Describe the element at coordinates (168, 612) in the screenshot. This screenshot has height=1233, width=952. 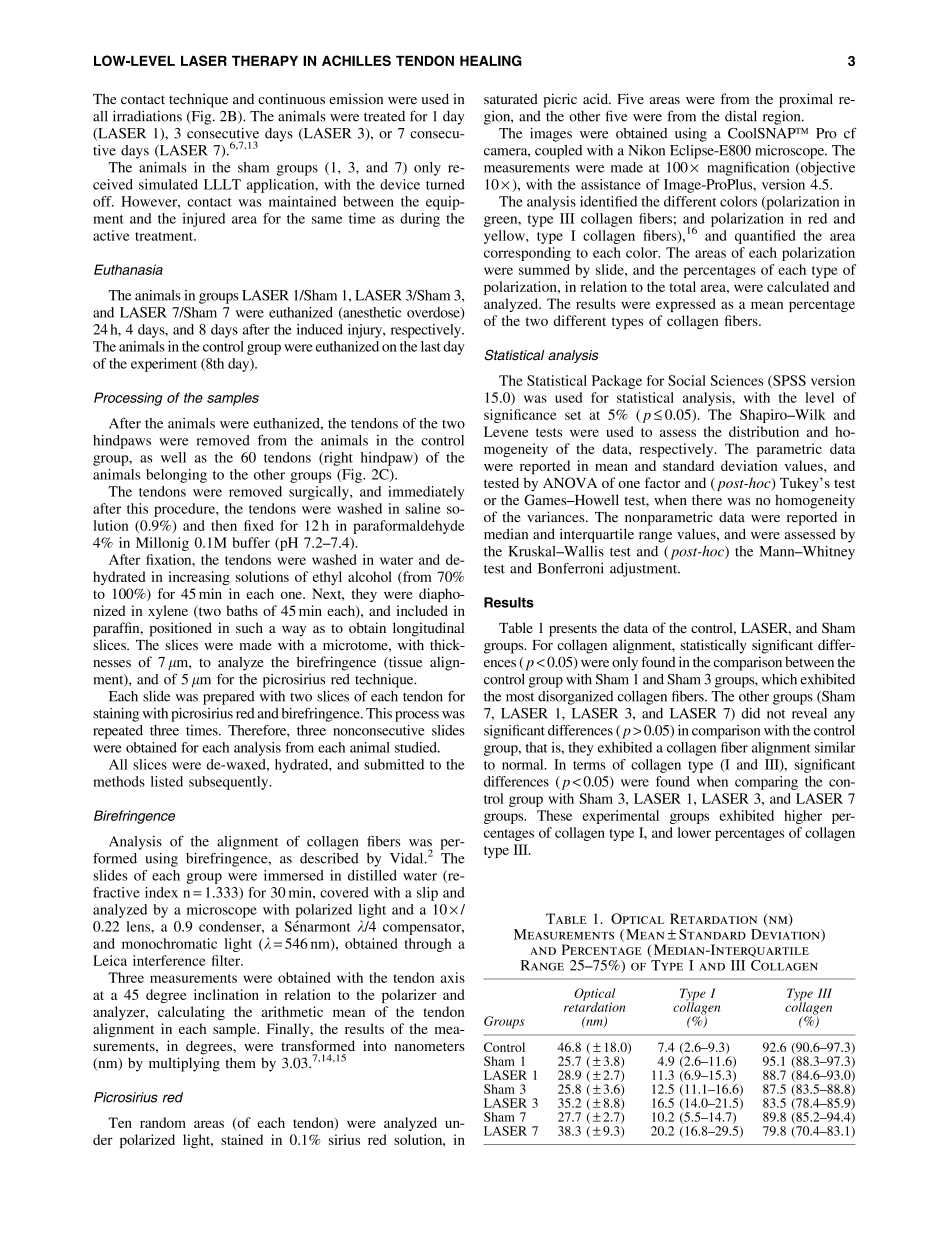
I see `xylene` at that location.
